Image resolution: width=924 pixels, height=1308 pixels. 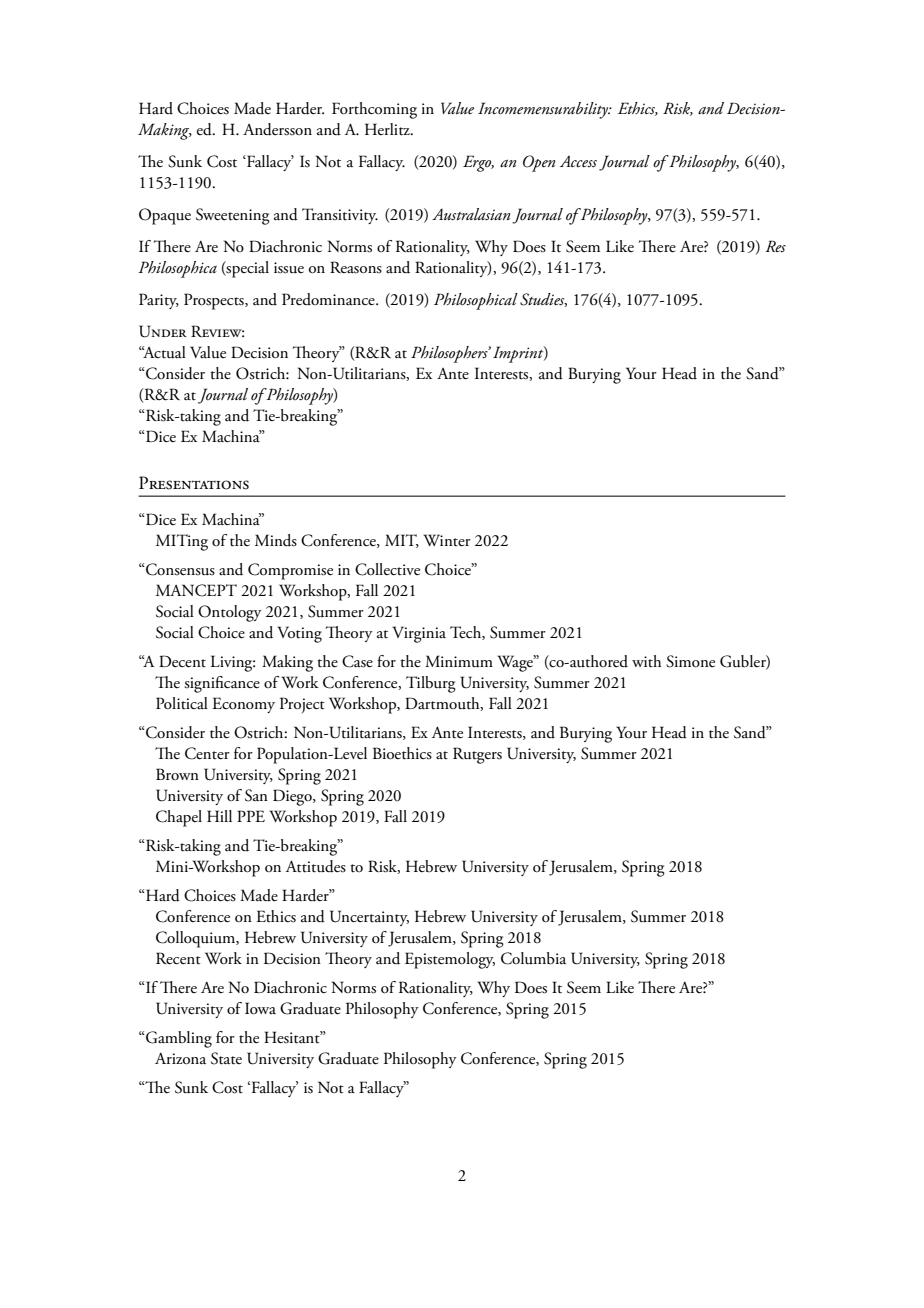 What do you see at coordinates (690, 661) in the image?
I see `Simone` at bounding box center [690, 661].
